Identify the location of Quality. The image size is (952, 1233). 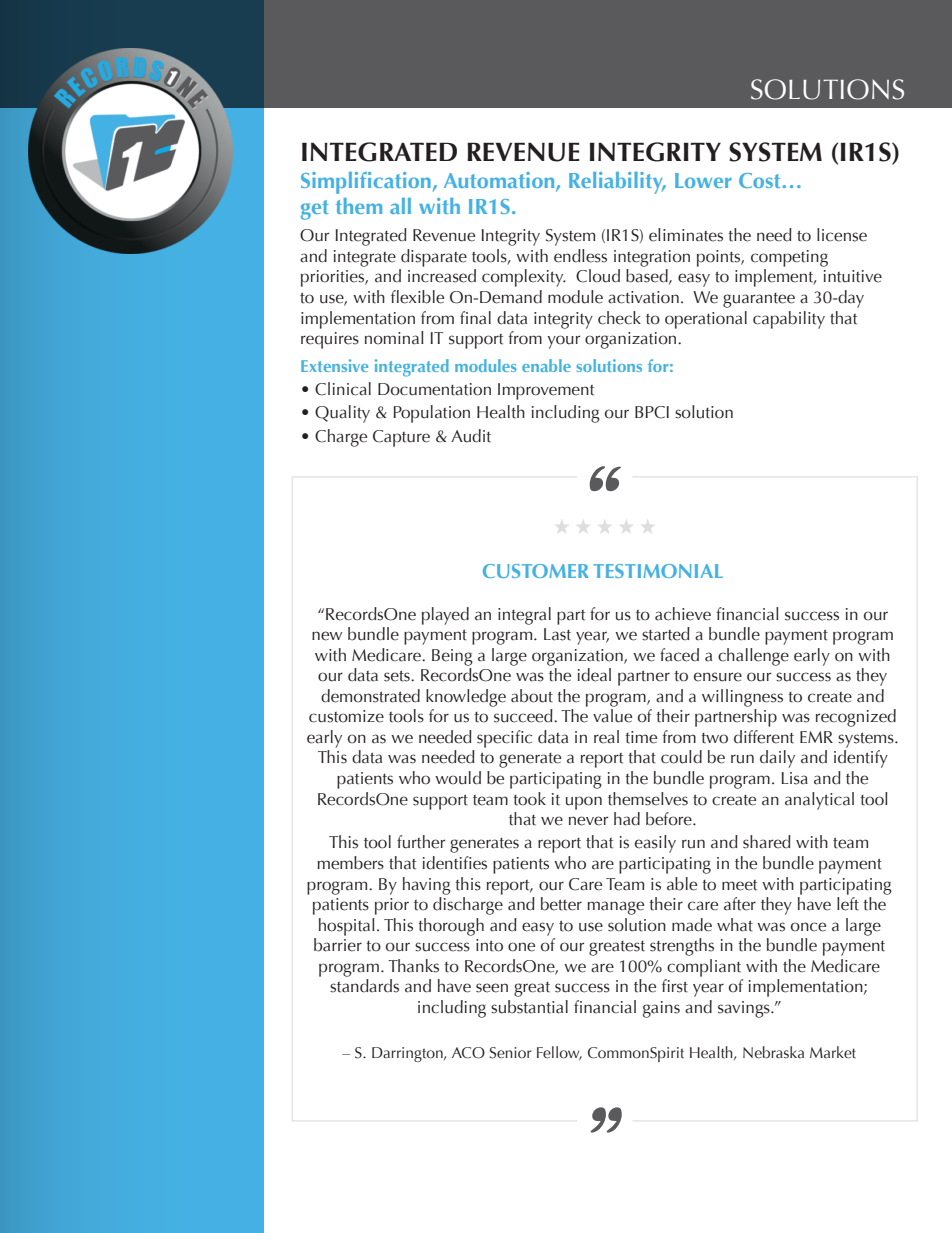
(342, 414).
